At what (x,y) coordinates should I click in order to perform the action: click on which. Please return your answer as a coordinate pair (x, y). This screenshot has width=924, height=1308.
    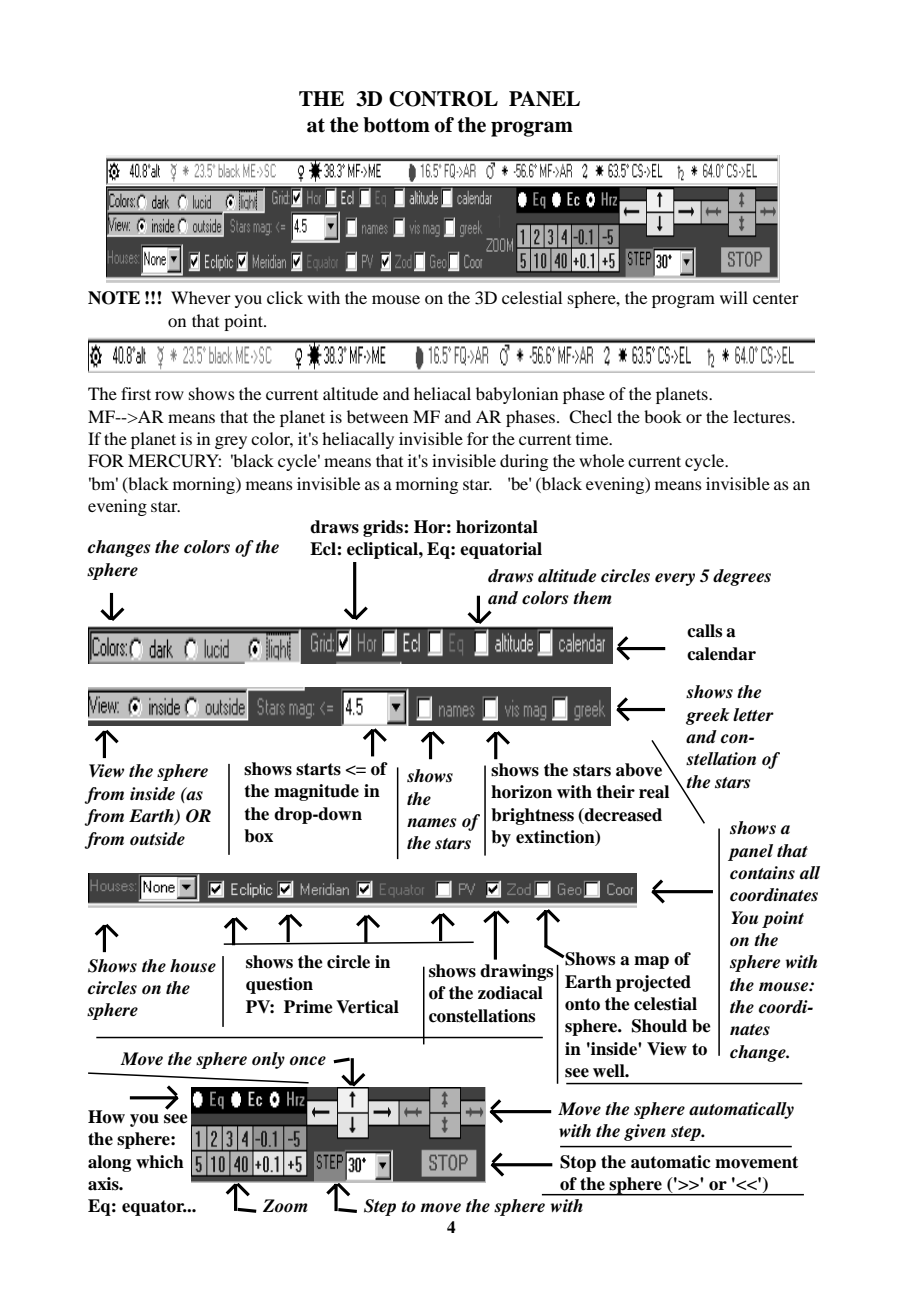
    Looking at the image, I should click on (160, 1162).
